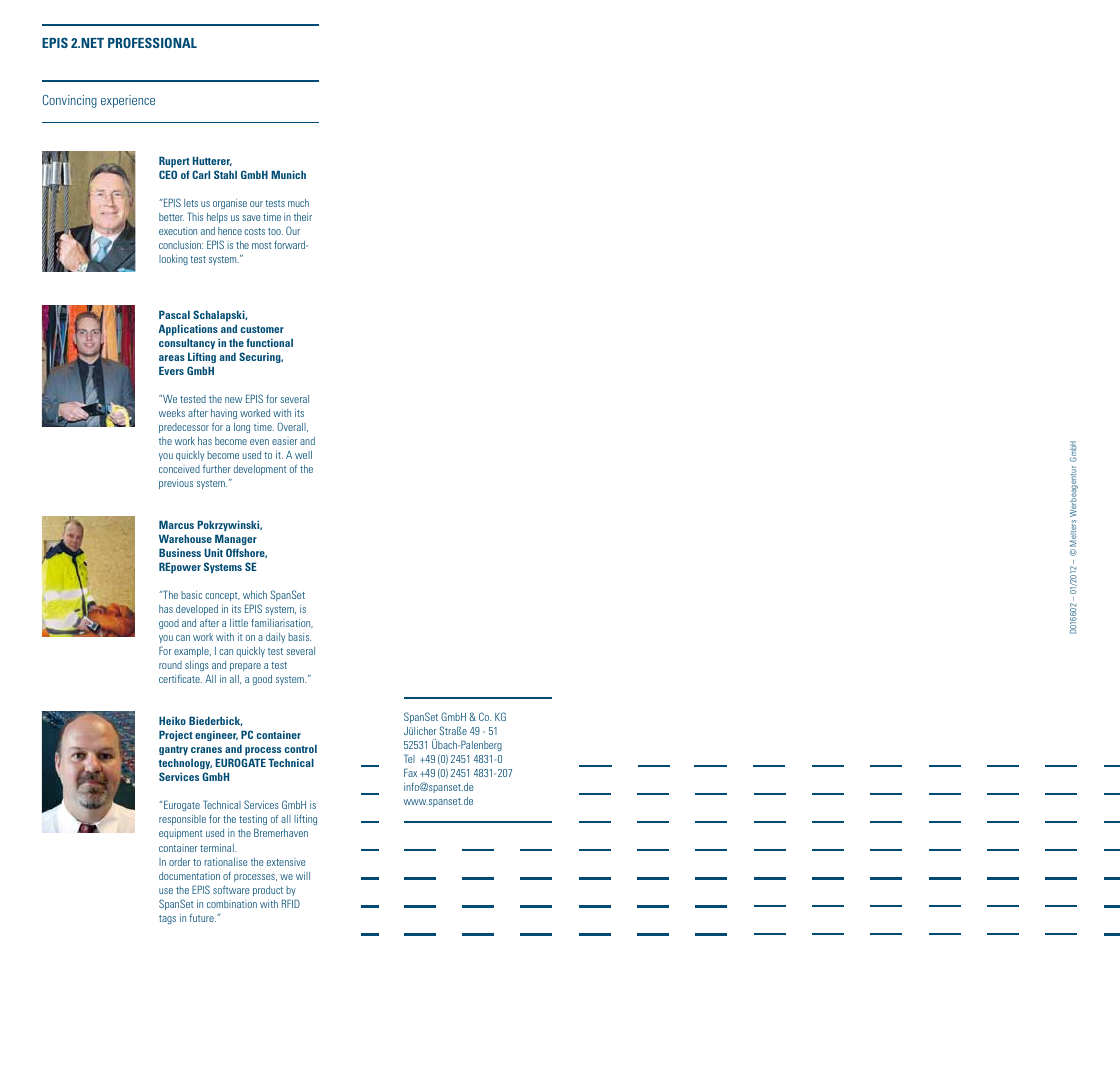  What do you see at coordinates (231, 890) in the screenshot?
I see `software` at bounding box center [231, 890].
